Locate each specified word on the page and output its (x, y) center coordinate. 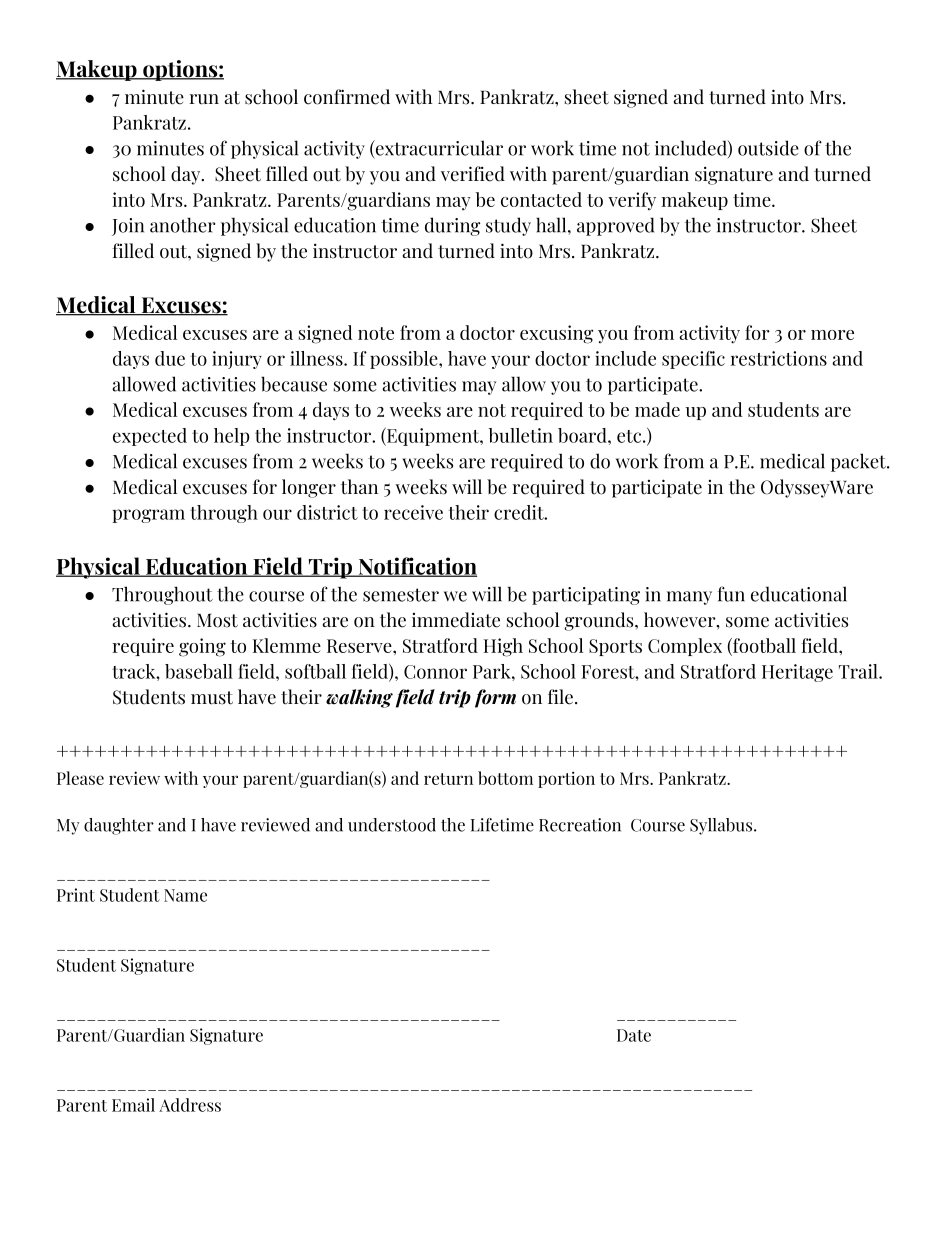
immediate (456, 620)
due (170, 358)
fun (731, 594)
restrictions (779, 358)
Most (217, 620)
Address (190, 1105)
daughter (119, 826)
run (204, 99)
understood (392, 825)
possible (405, 360)
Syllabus (722, 826)
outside (768, 148)
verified (473, 174)
